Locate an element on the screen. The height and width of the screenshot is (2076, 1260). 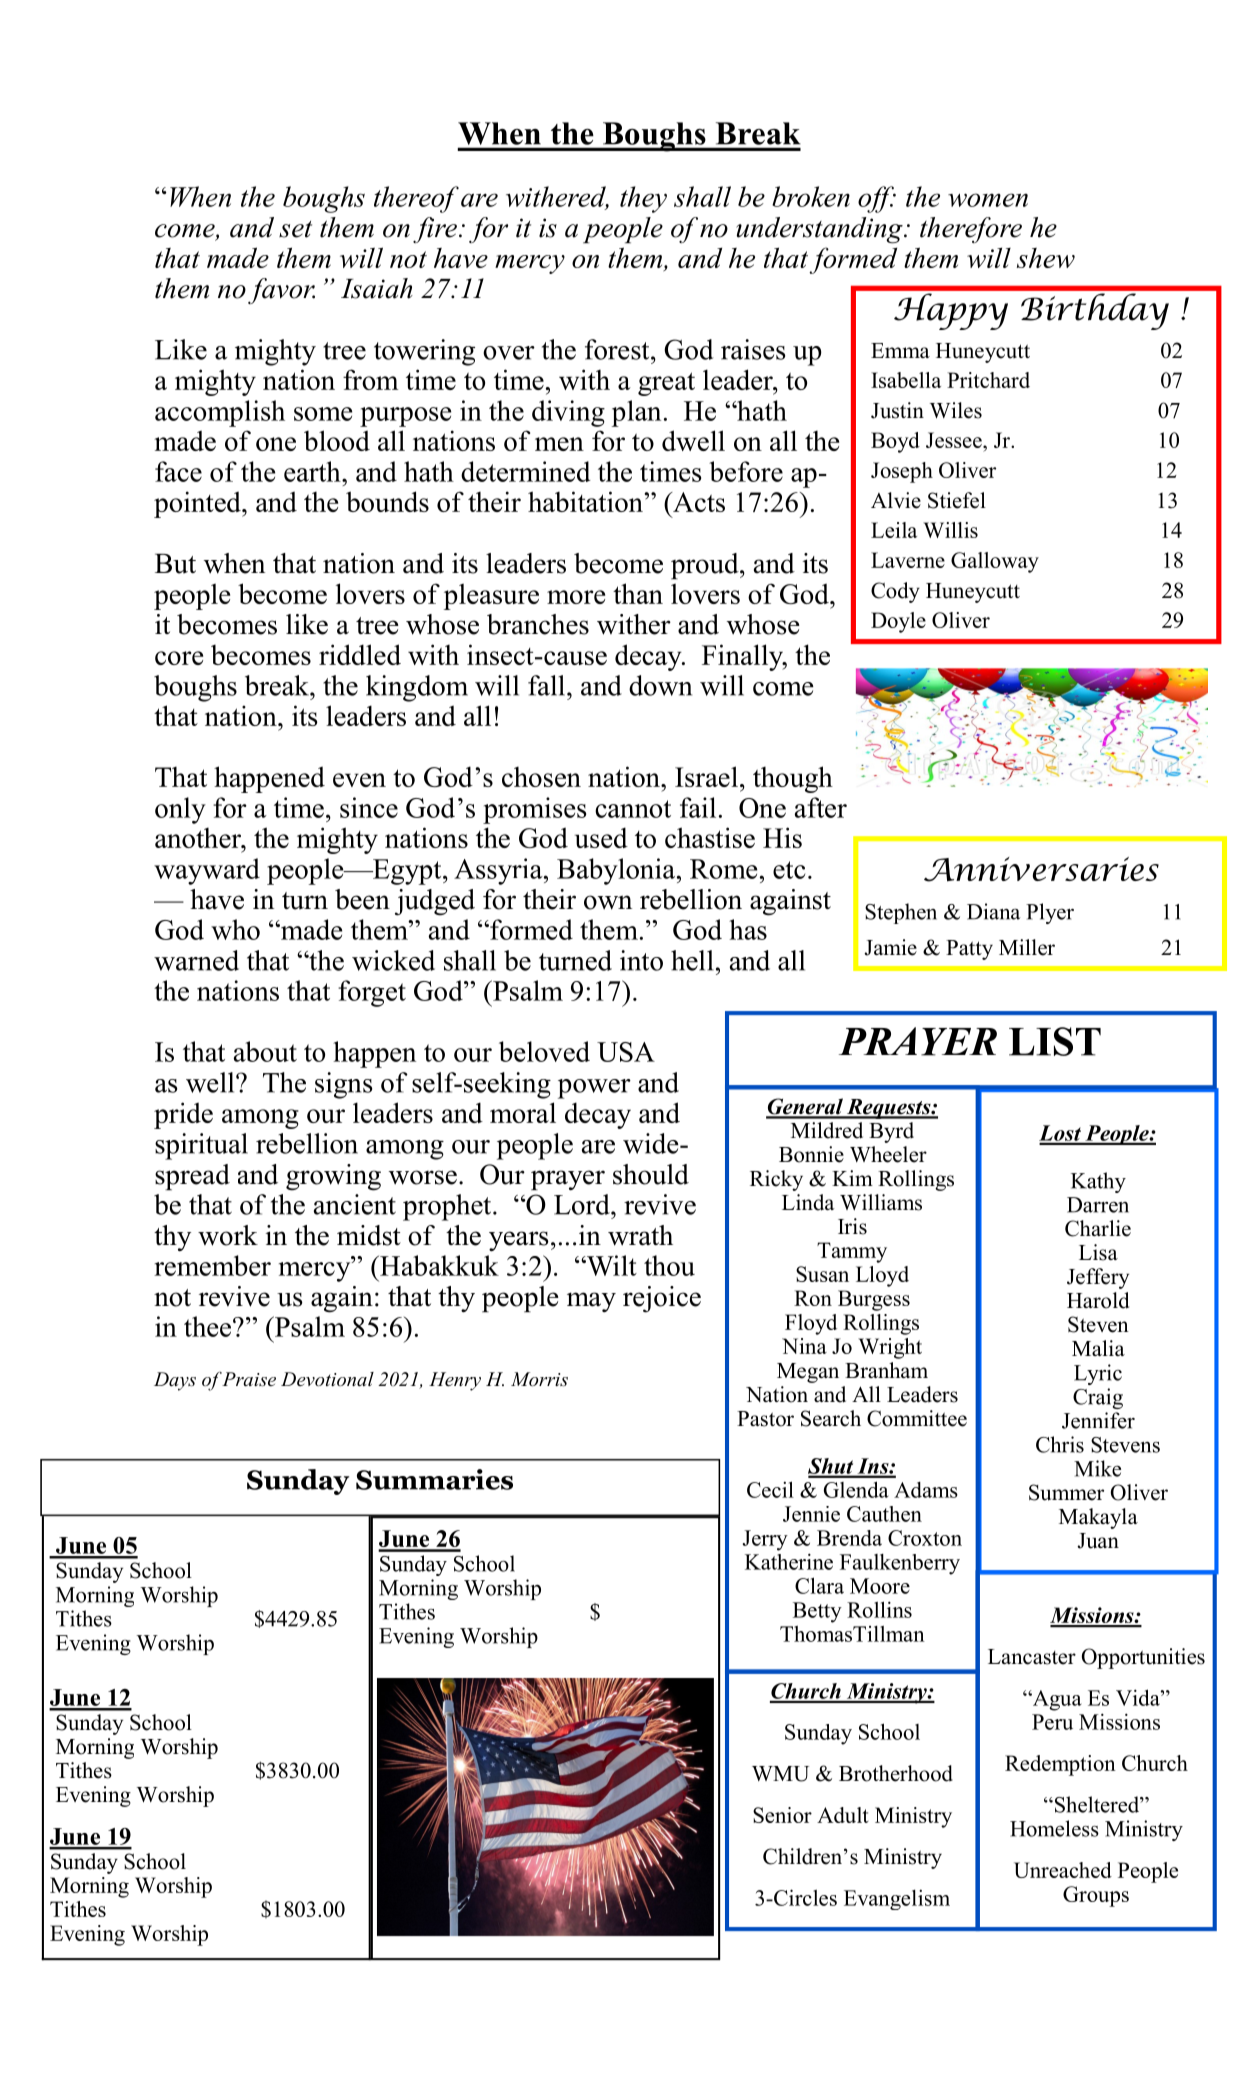
power is located at coordinates (594, 1089).
